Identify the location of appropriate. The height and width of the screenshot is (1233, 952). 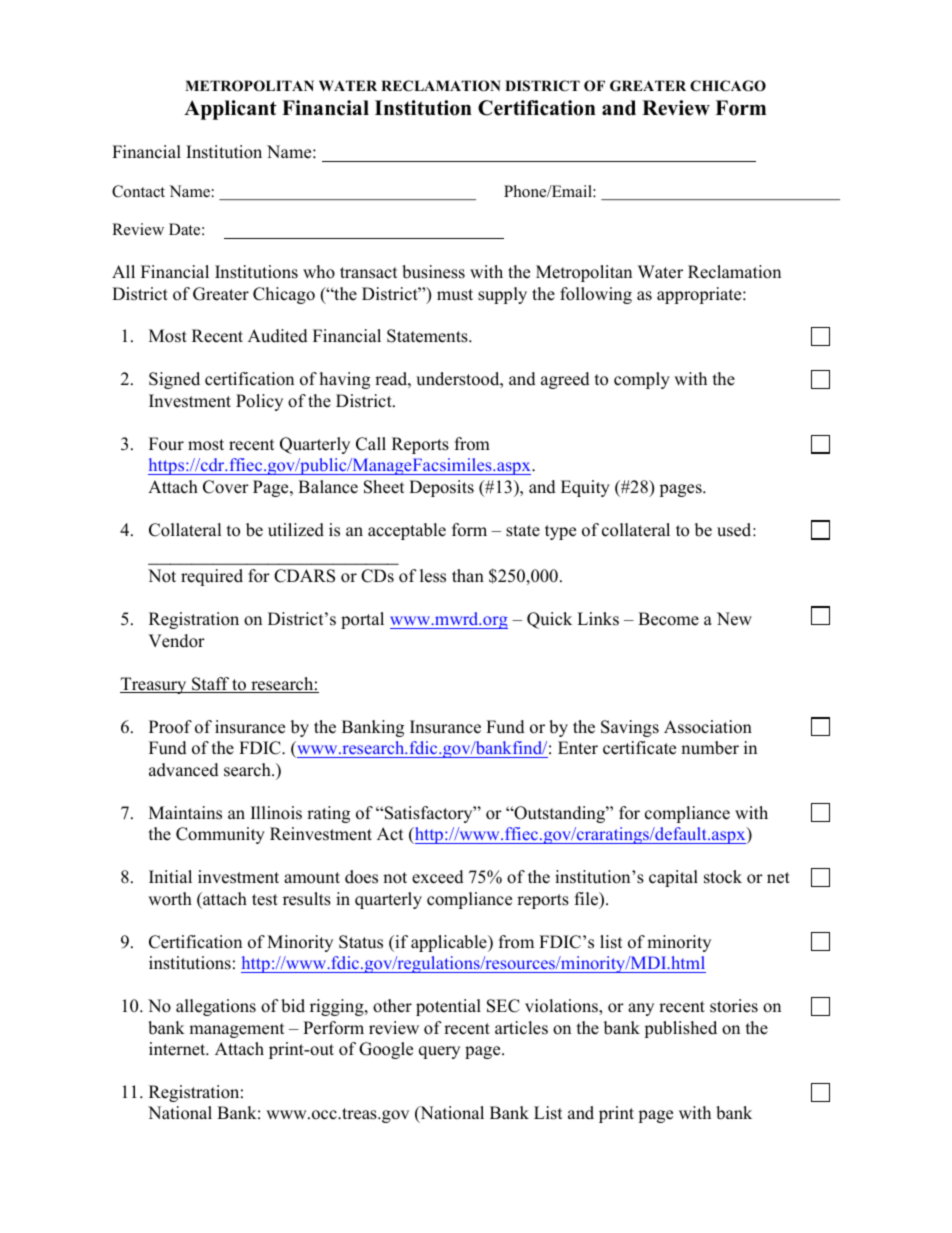
(700, 295).
